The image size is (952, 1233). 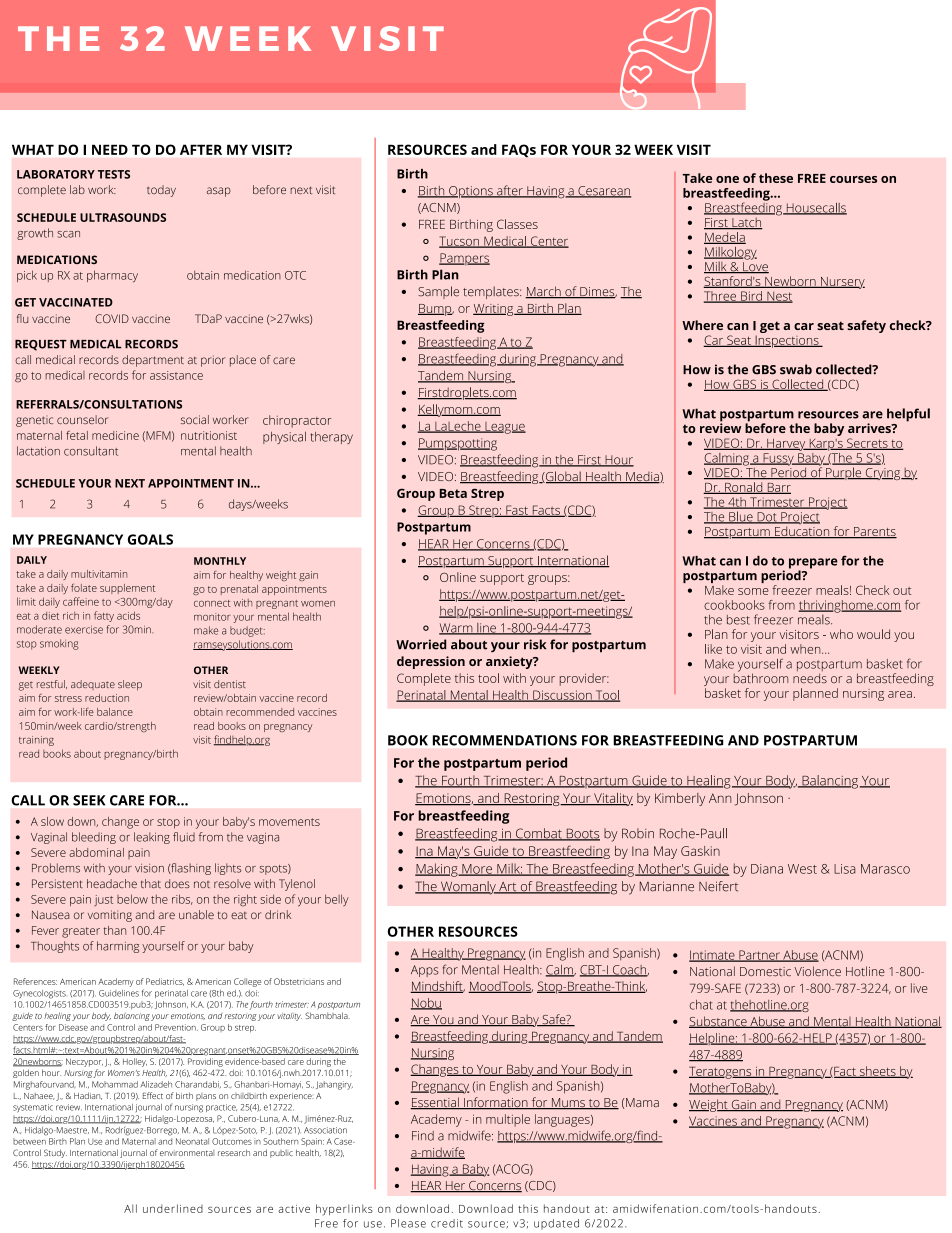 What do you see at coordinates (776, 178) in the screenshot?
I see `these` at bounding box center [776, 178].
